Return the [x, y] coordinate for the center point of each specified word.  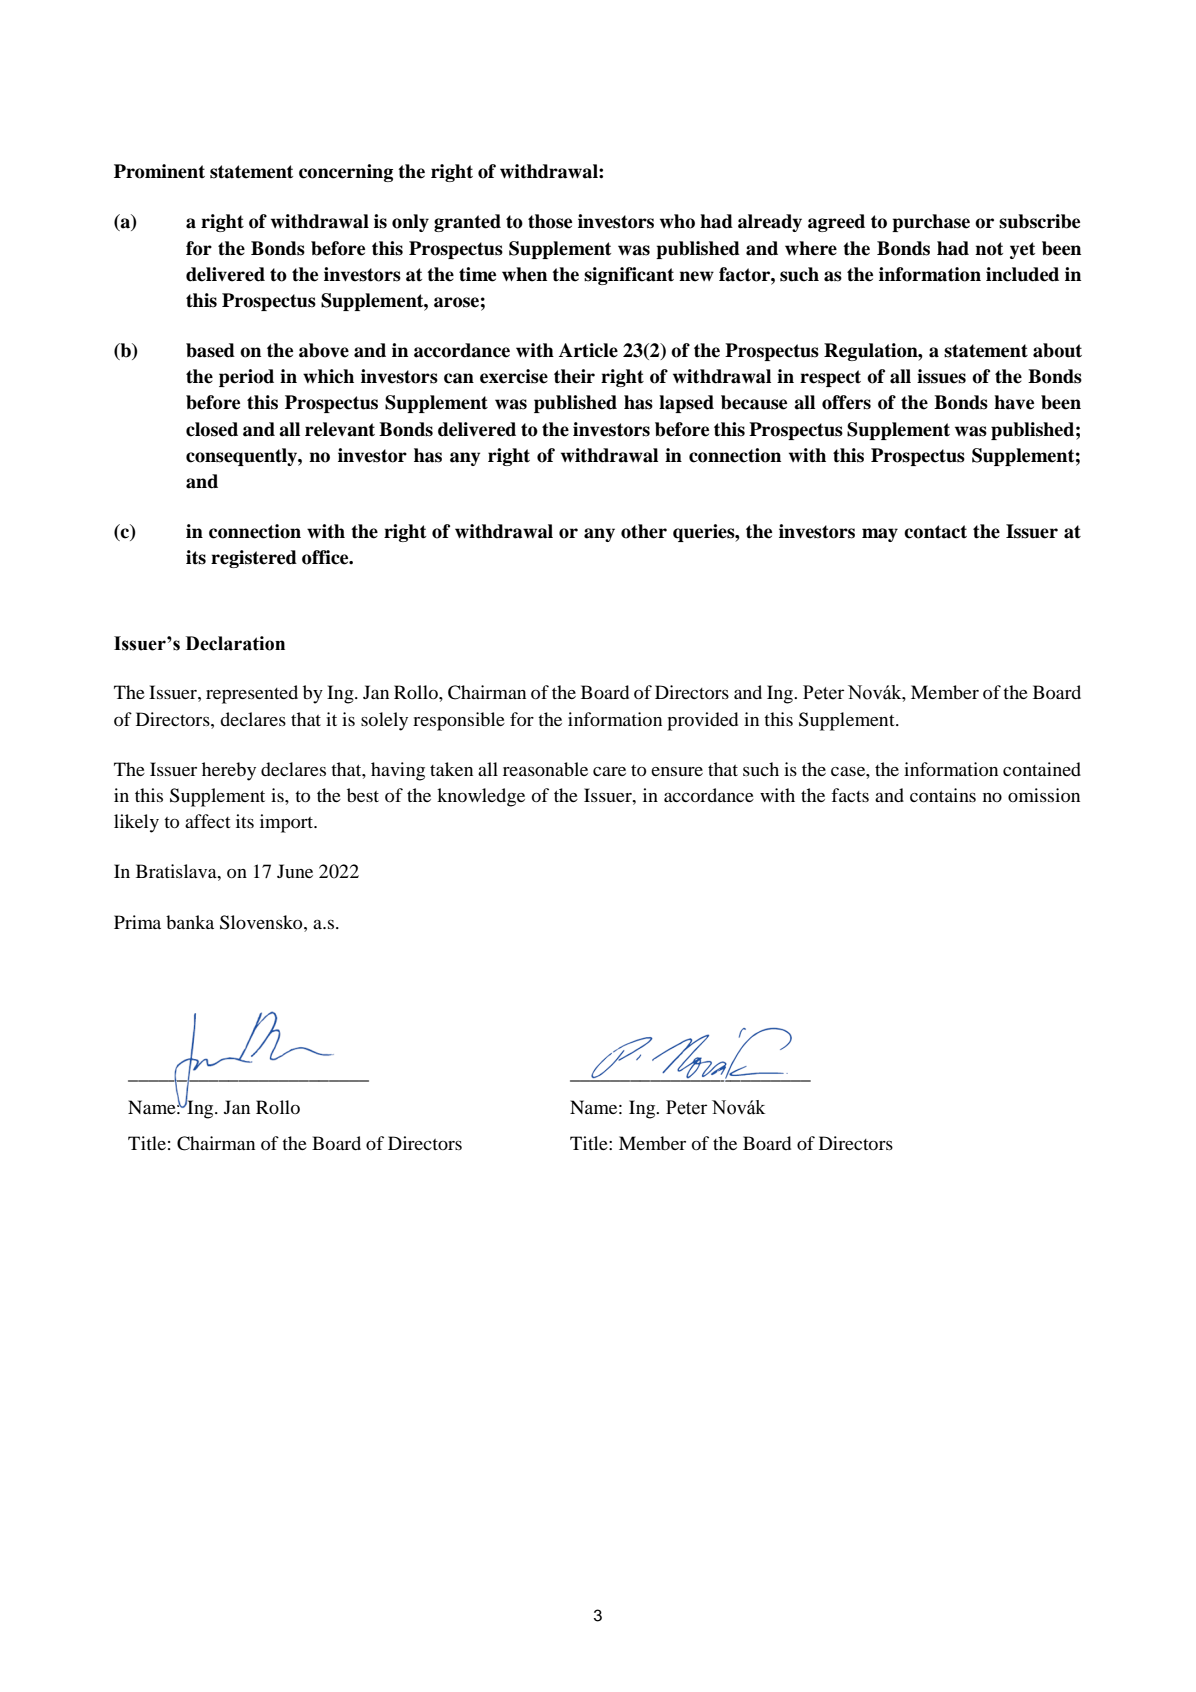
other [644, 531]
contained [1042, 769]
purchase [931, 223]
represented [252, 694]
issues [941, 376]
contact [935, 532]
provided [702, 721]
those [550, 221]
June [295, 871]
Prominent [159, 171]
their [574, 376]
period [246, 378]
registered [254, 559]
